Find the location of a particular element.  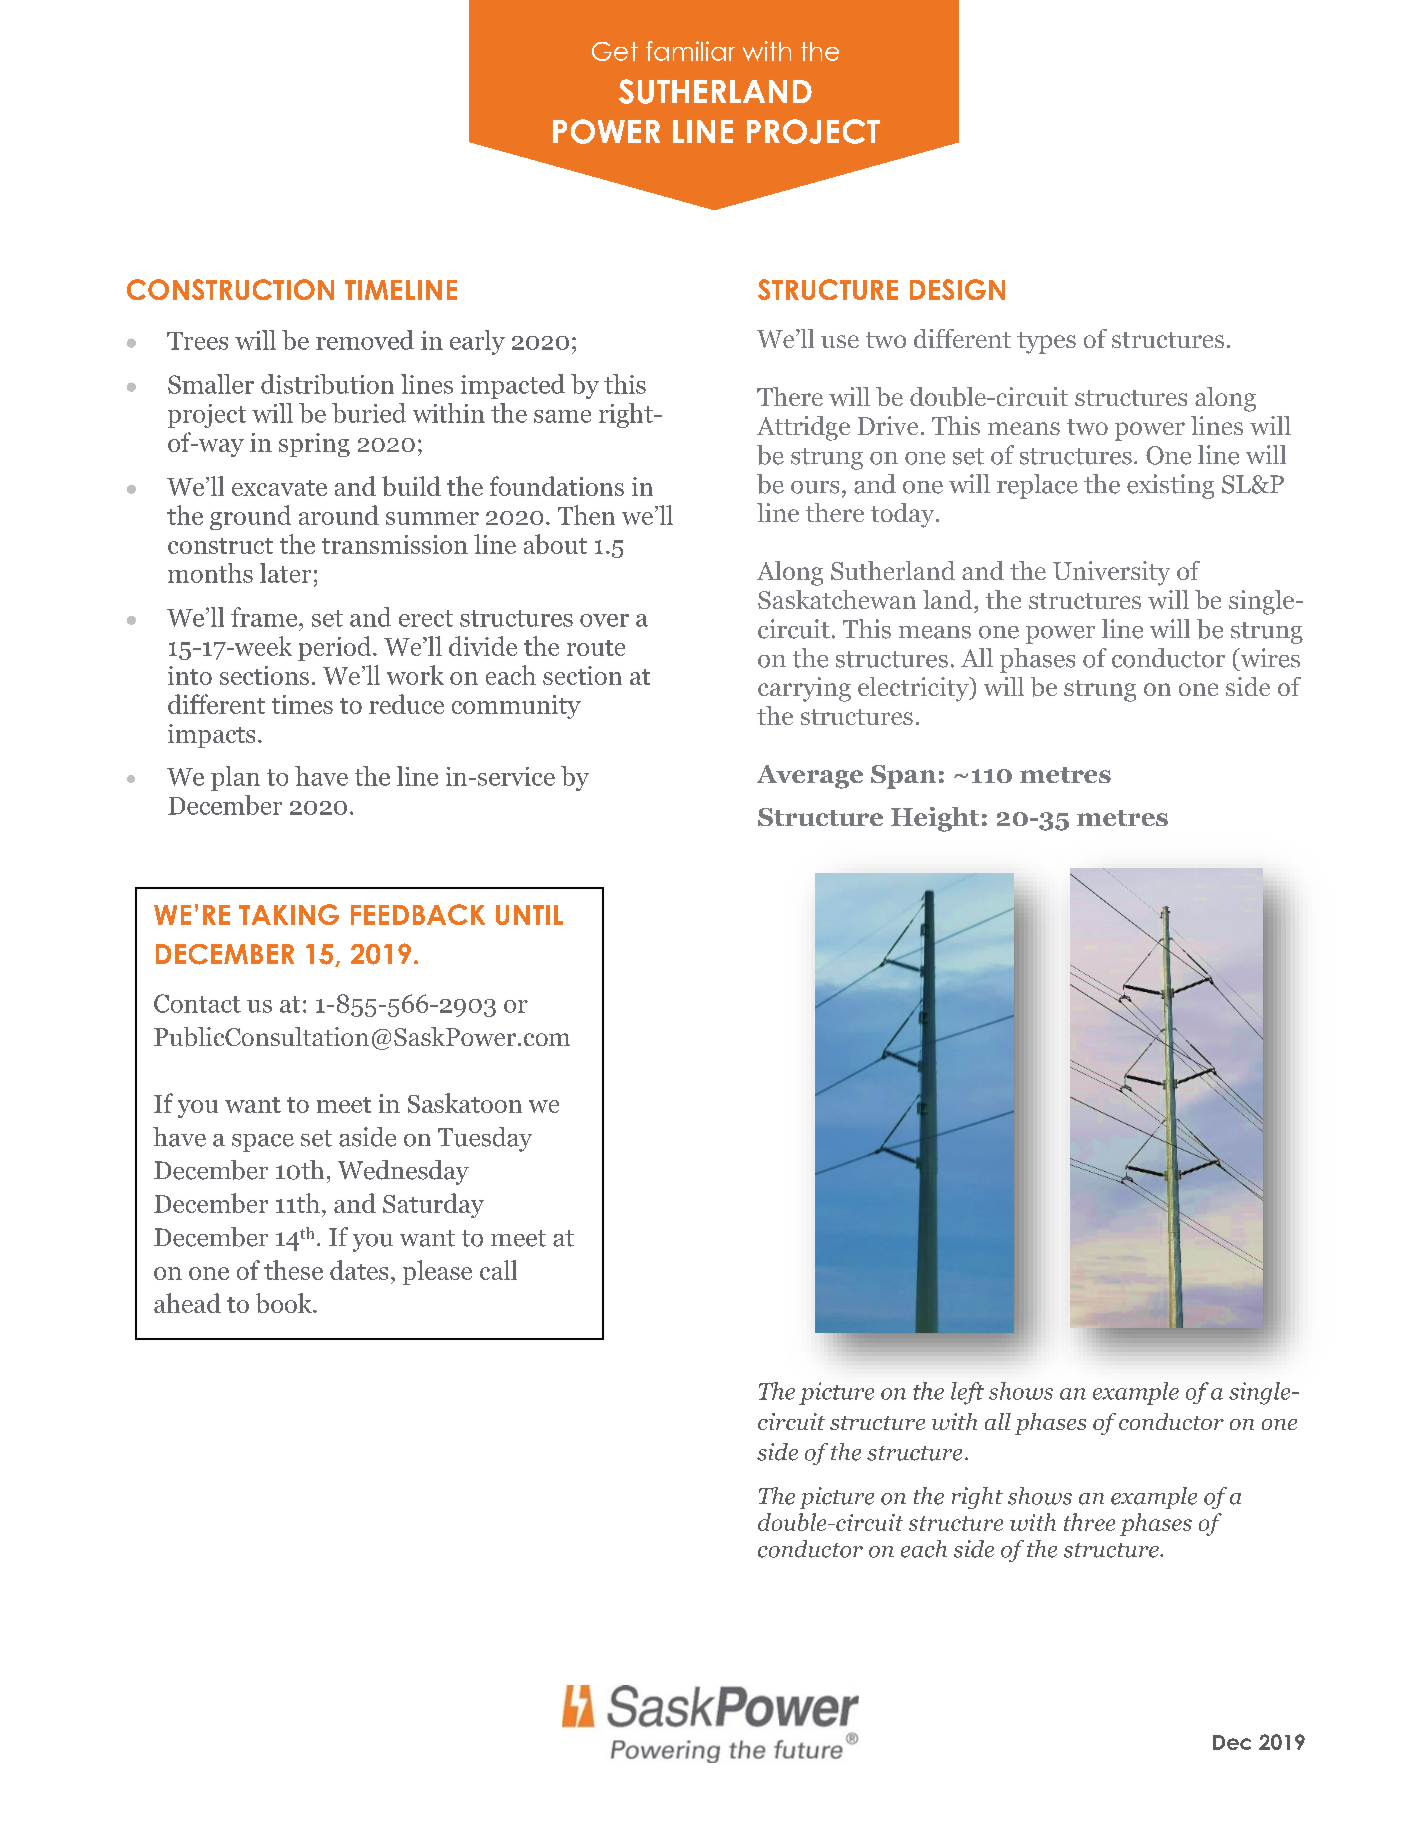

period is located at coordinates (336, 648).
